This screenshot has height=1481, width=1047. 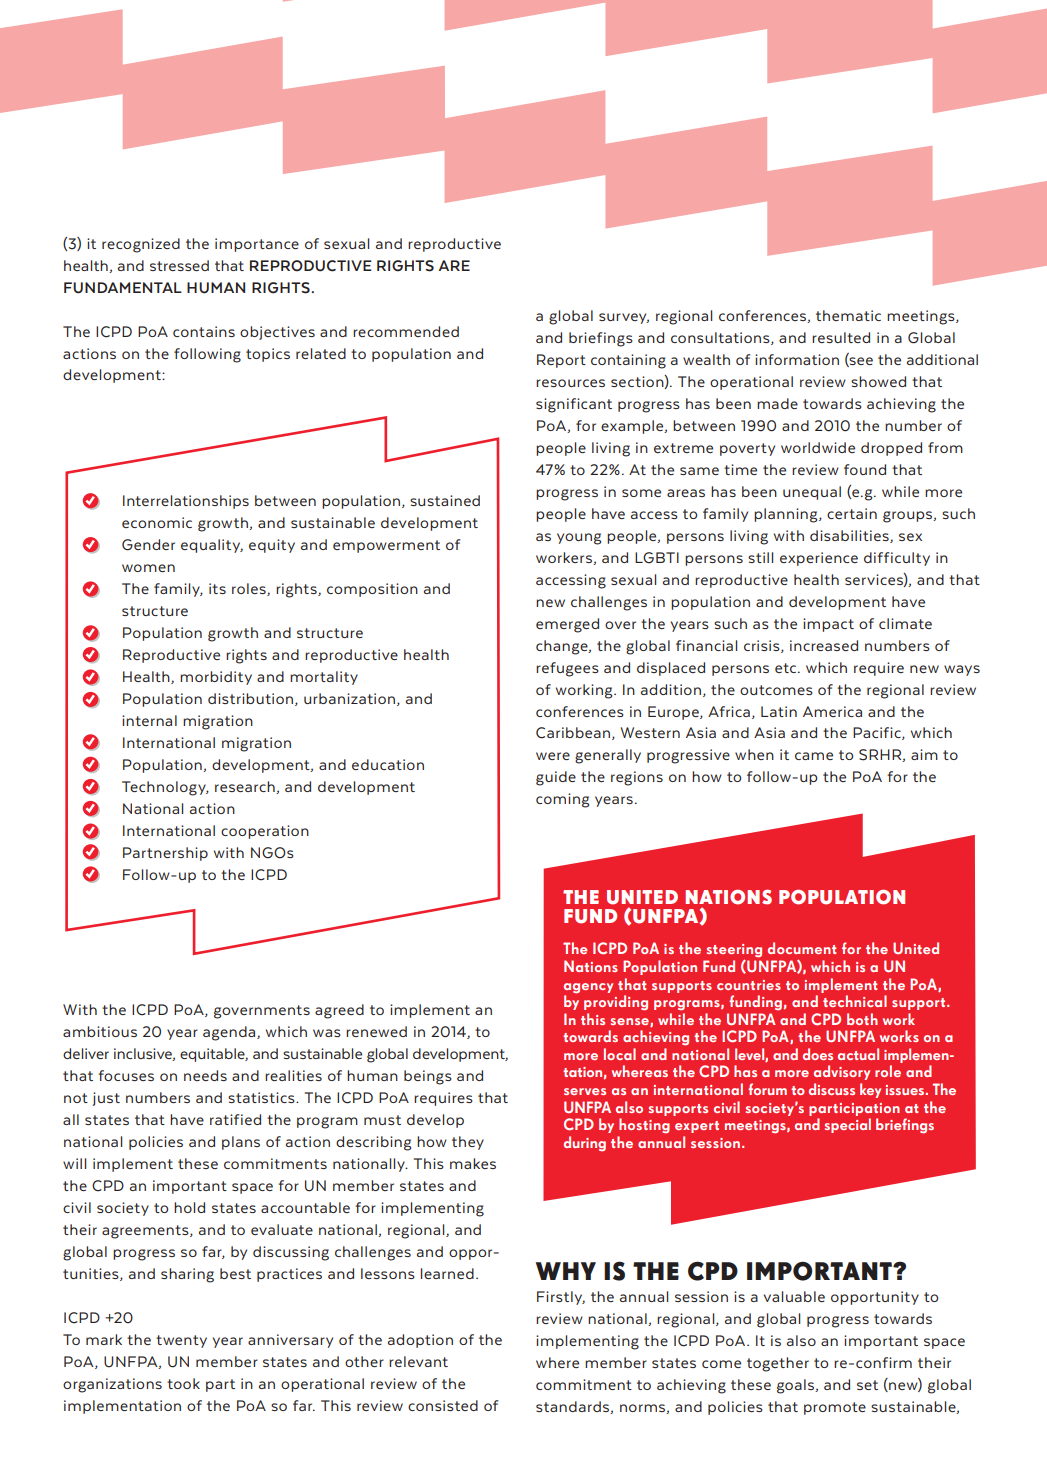 What do you see at coordinates (855, 1001) in the screenshot?
I see `technical` at bounding box center [855, 1001].
